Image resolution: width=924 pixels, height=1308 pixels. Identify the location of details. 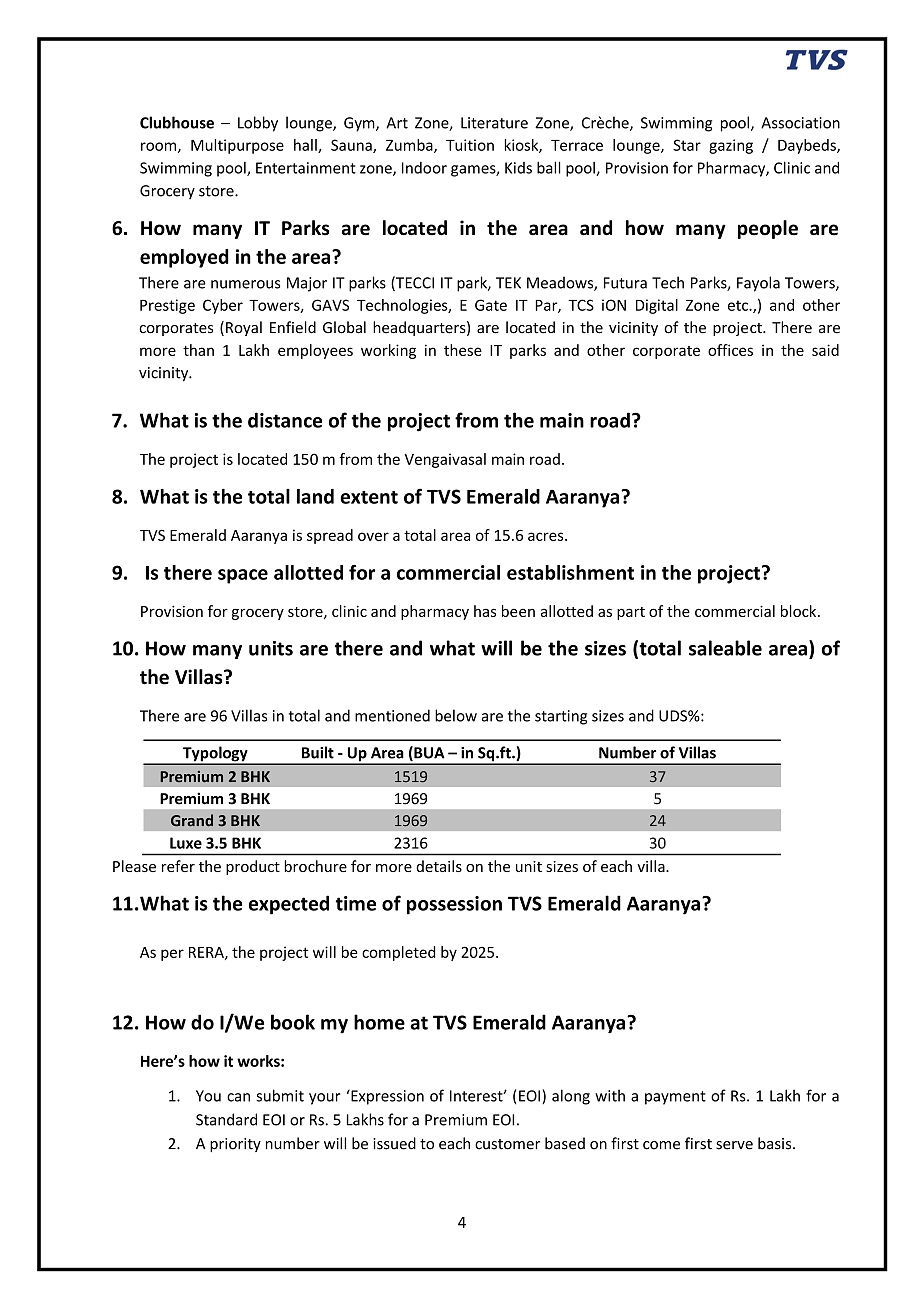
(439, 866).
